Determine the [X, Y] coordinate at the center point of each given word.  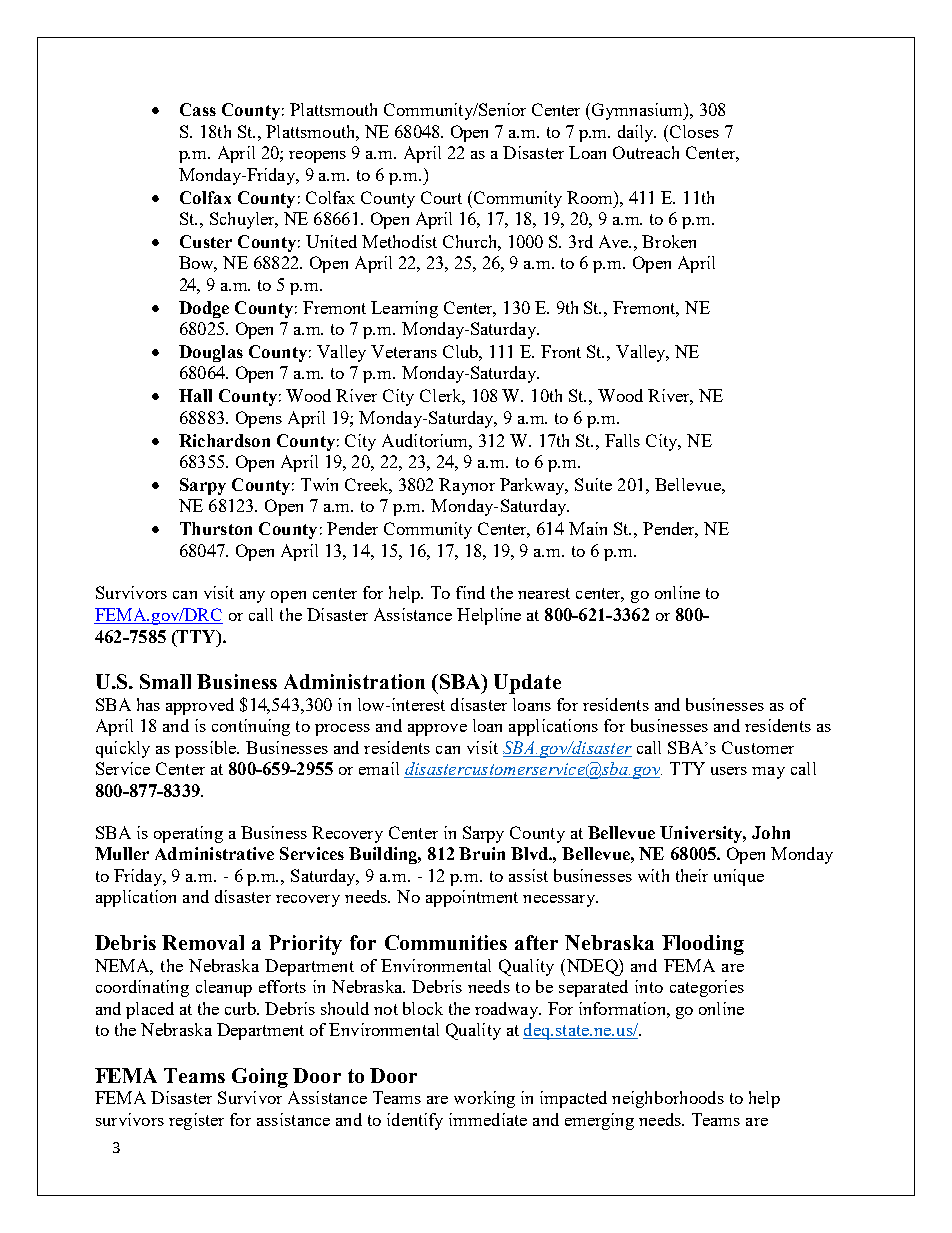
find [470, 592]
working [484, 1099]
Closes [694, 131]
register [196, 1121]
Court [441, 197]
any [252, 597]
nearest [544, 593]
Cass [198, 109]
